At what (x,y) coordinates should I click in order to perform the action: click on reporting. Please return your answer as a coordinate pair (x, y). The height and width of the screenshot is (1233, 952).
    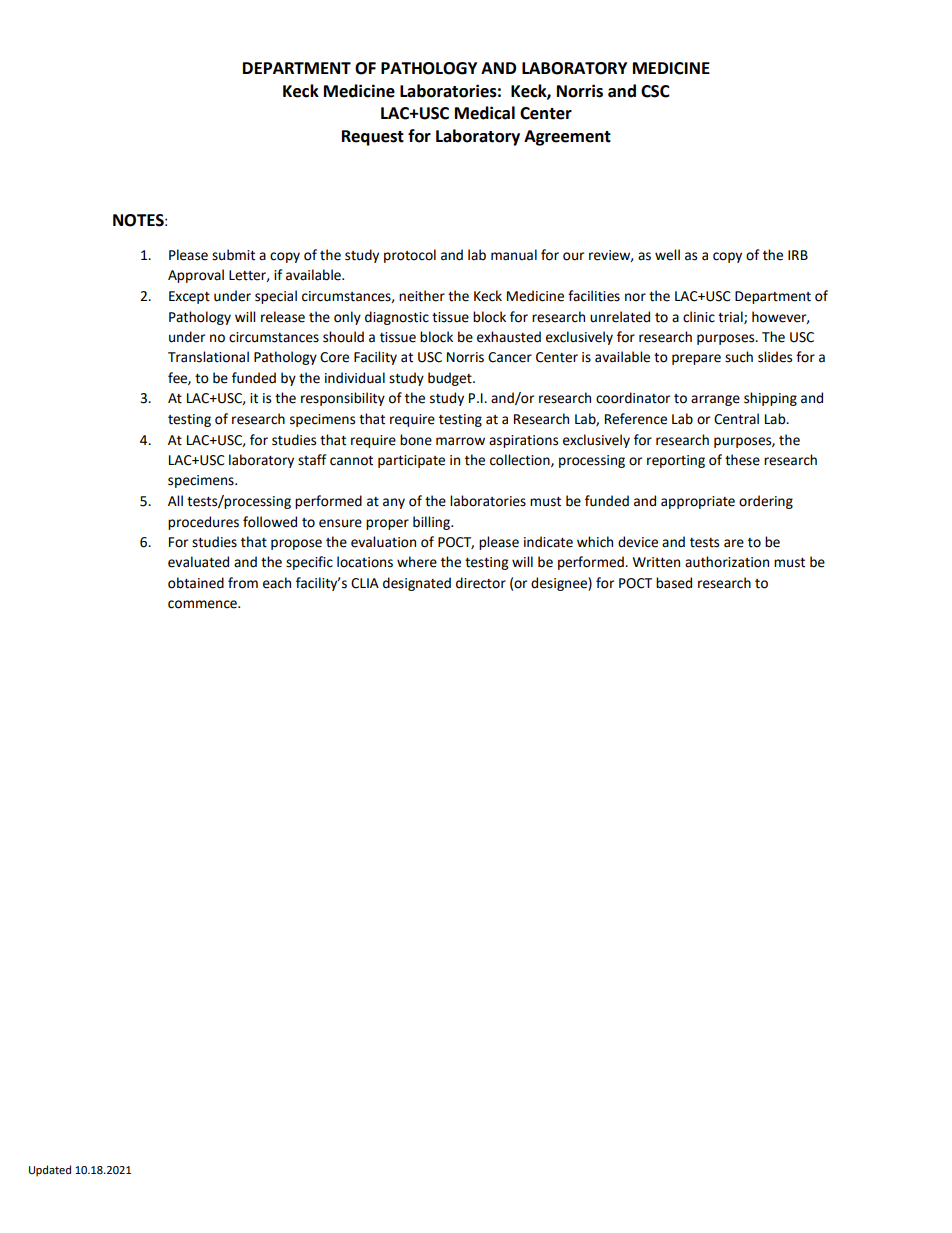
    Looking at the image, I should click on (676, 461).
